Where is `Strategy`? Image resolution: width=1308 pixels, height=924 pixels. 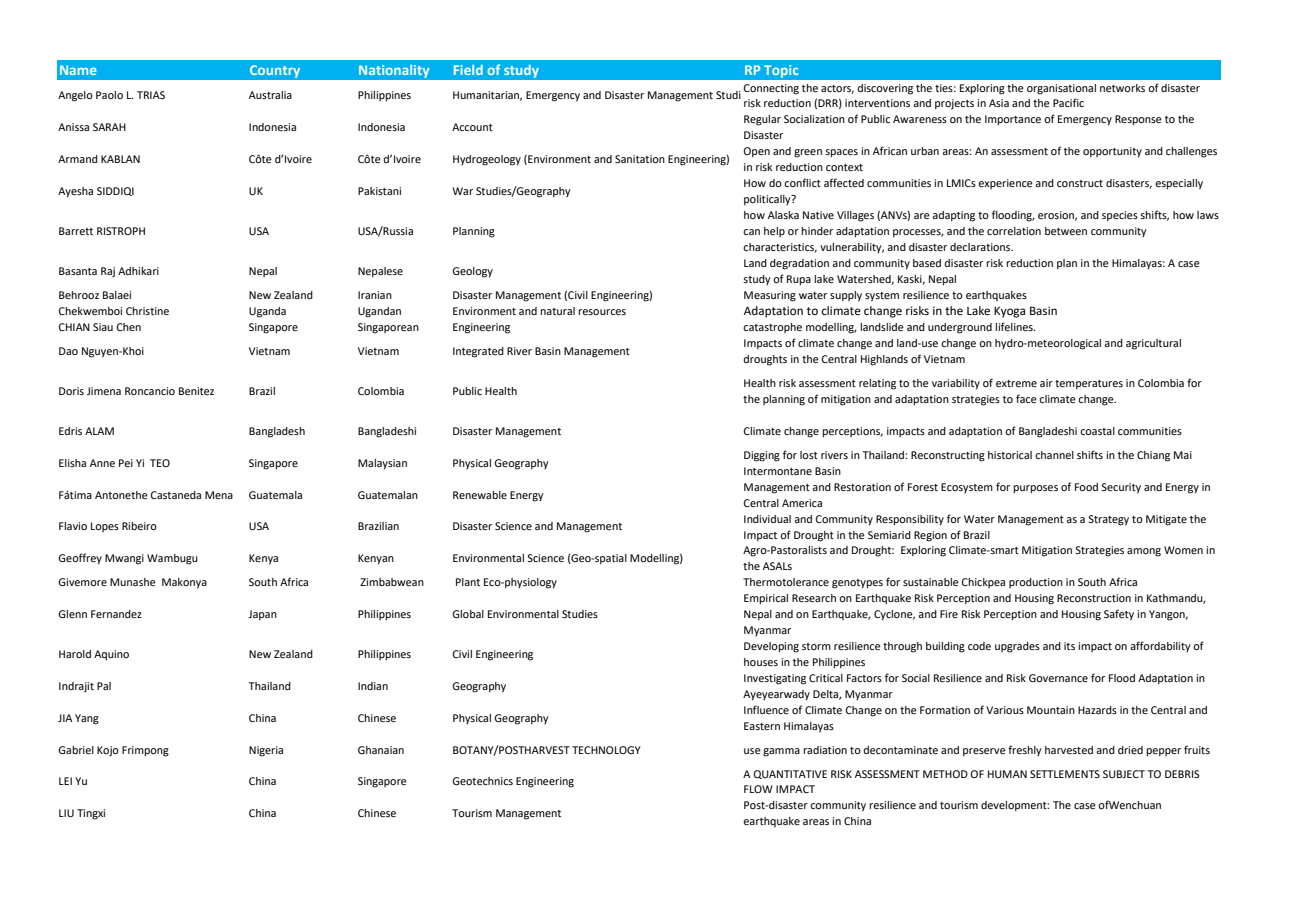
Strategy is located at coordinates (1108, 520).
